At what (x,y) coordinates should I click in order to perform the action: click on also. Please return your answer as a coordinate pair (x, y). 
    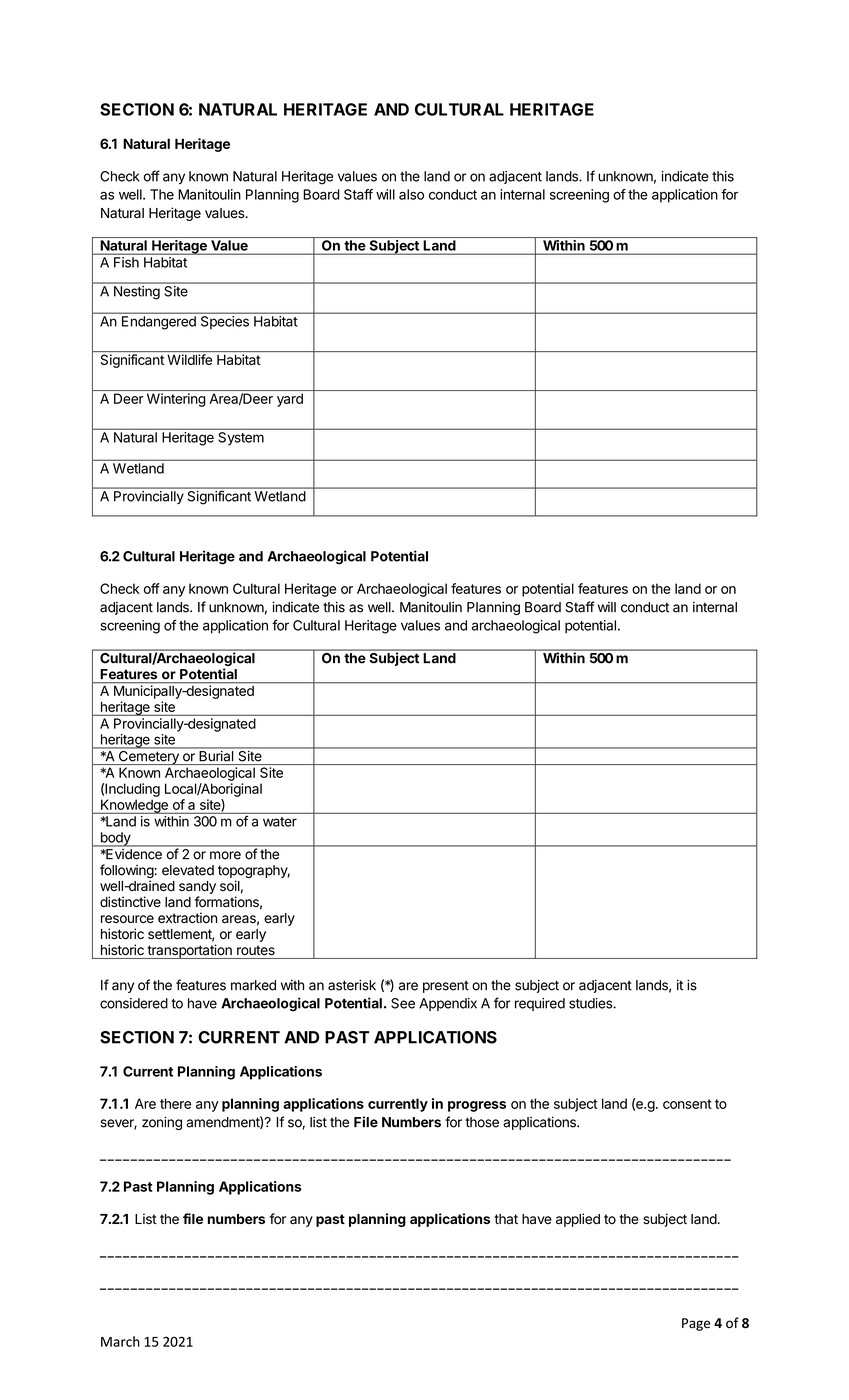
    Looking at the image, I should click on (411, 194).
